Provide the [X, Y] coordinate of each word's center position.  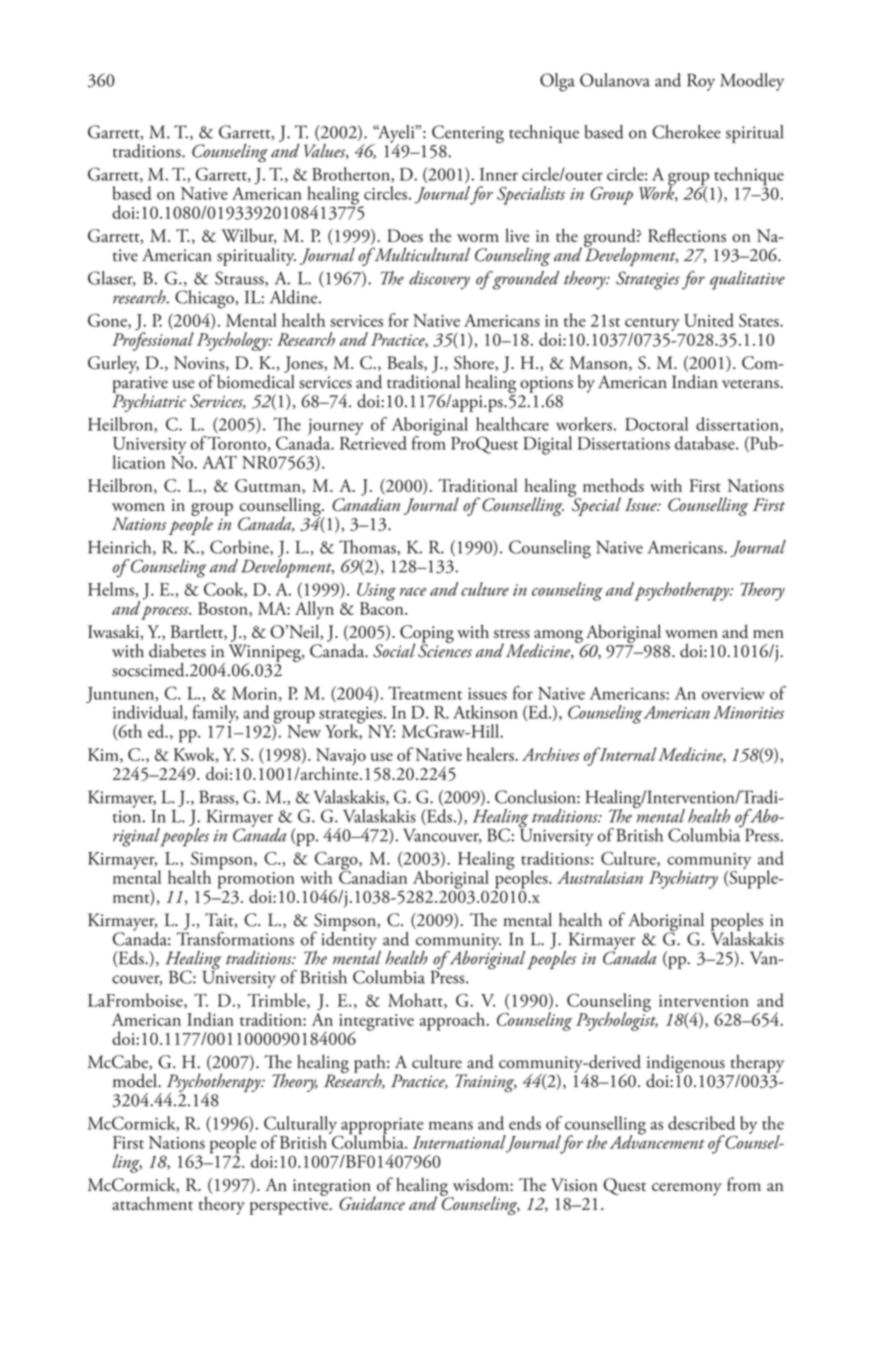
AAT [219, 462]
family [215, 715]
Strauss [240, 279]
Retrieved [373, 442]
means [451, 1125]
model [136, 1081]
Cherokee [686, 132]
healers [491, 754]
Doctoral [656, 424]
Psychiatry [683, 879]
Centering [467, 135]
